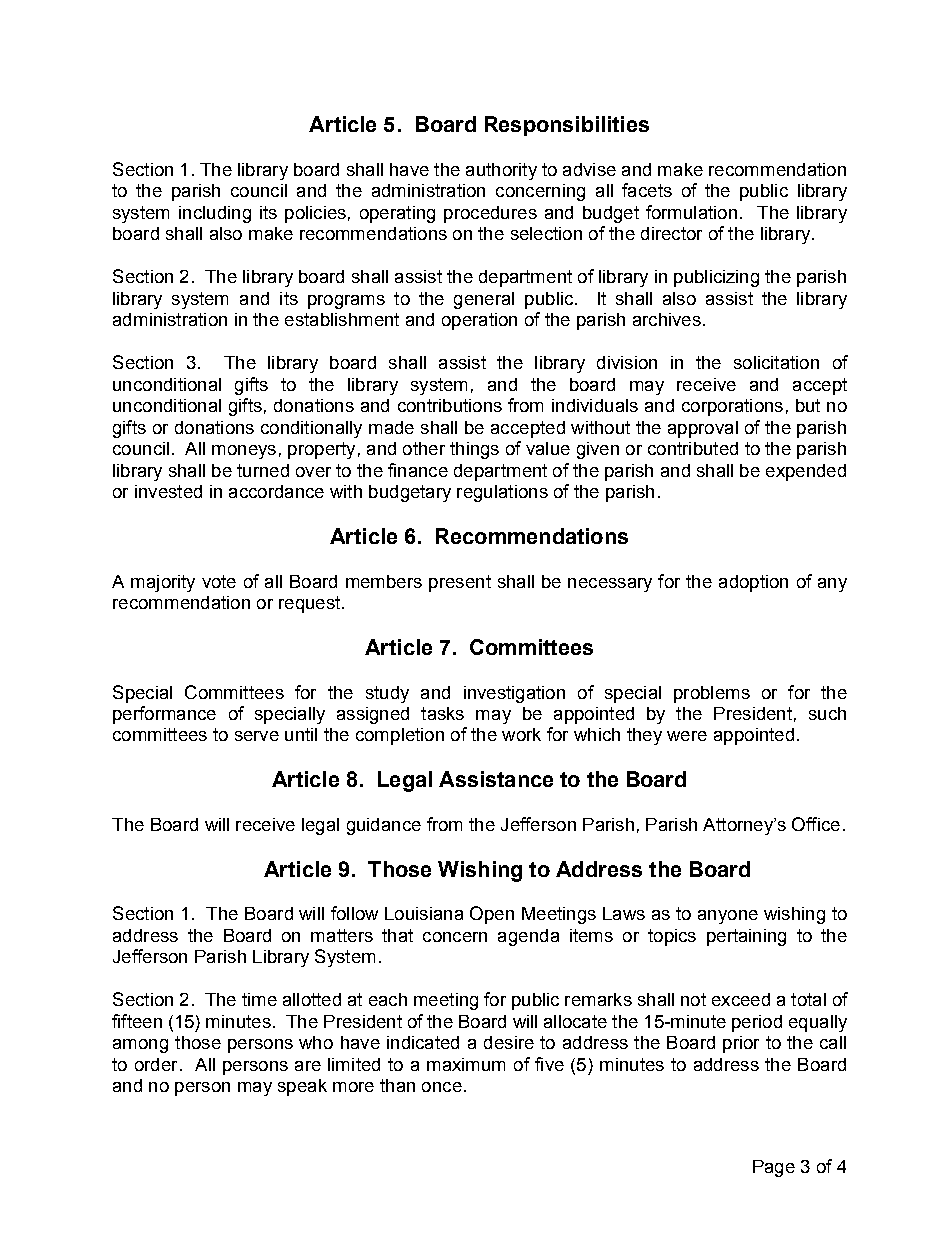  What do you see at coordinates (728, 917) in the page?
I see `anyone` at bounding box center [728, 917].
